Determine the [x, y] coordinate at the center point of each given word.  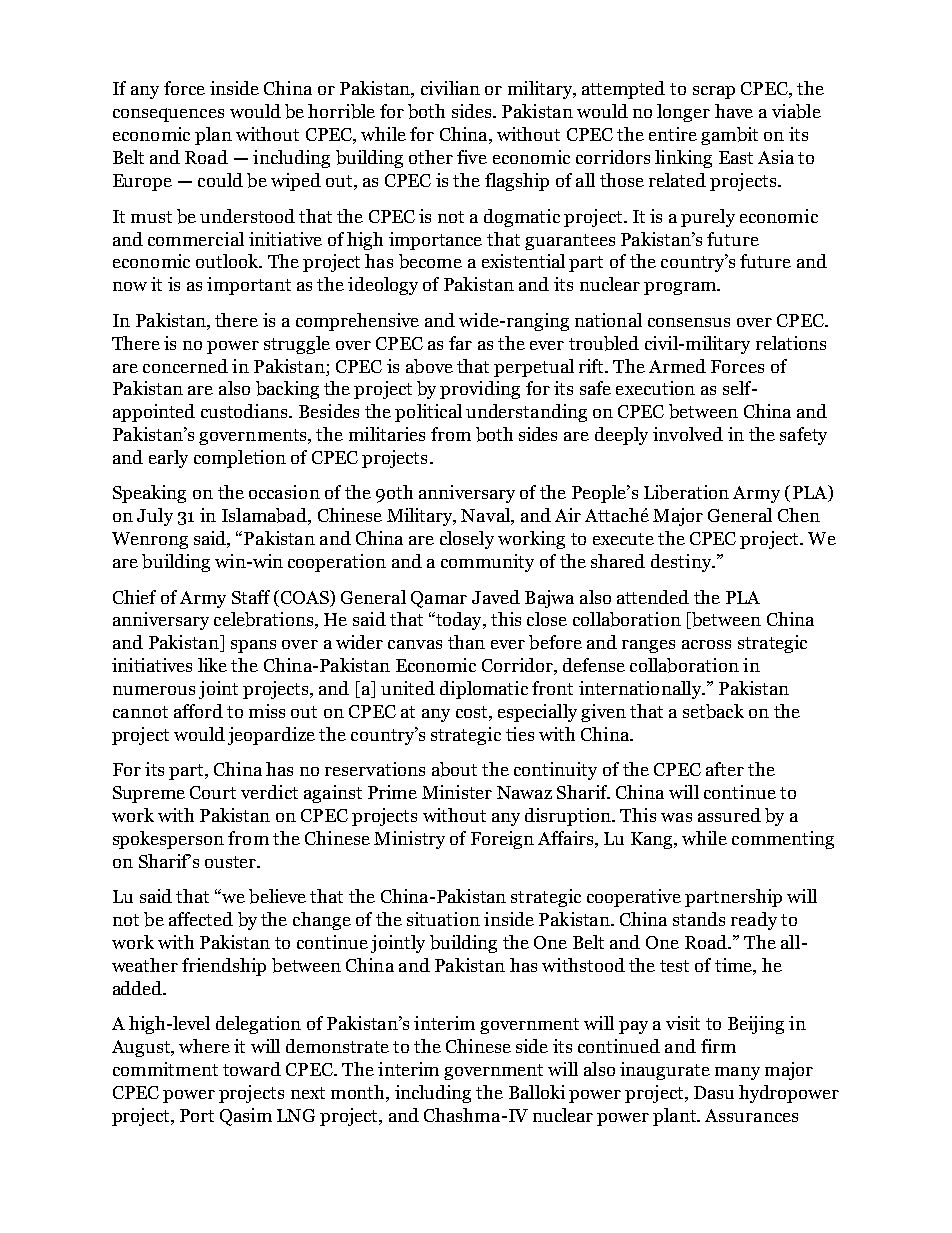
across [706, 644]
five [472, 157]
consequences [168, 115]
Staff [251, 597]
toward [252, 1069]
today [458, 621]
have [734, 111]
